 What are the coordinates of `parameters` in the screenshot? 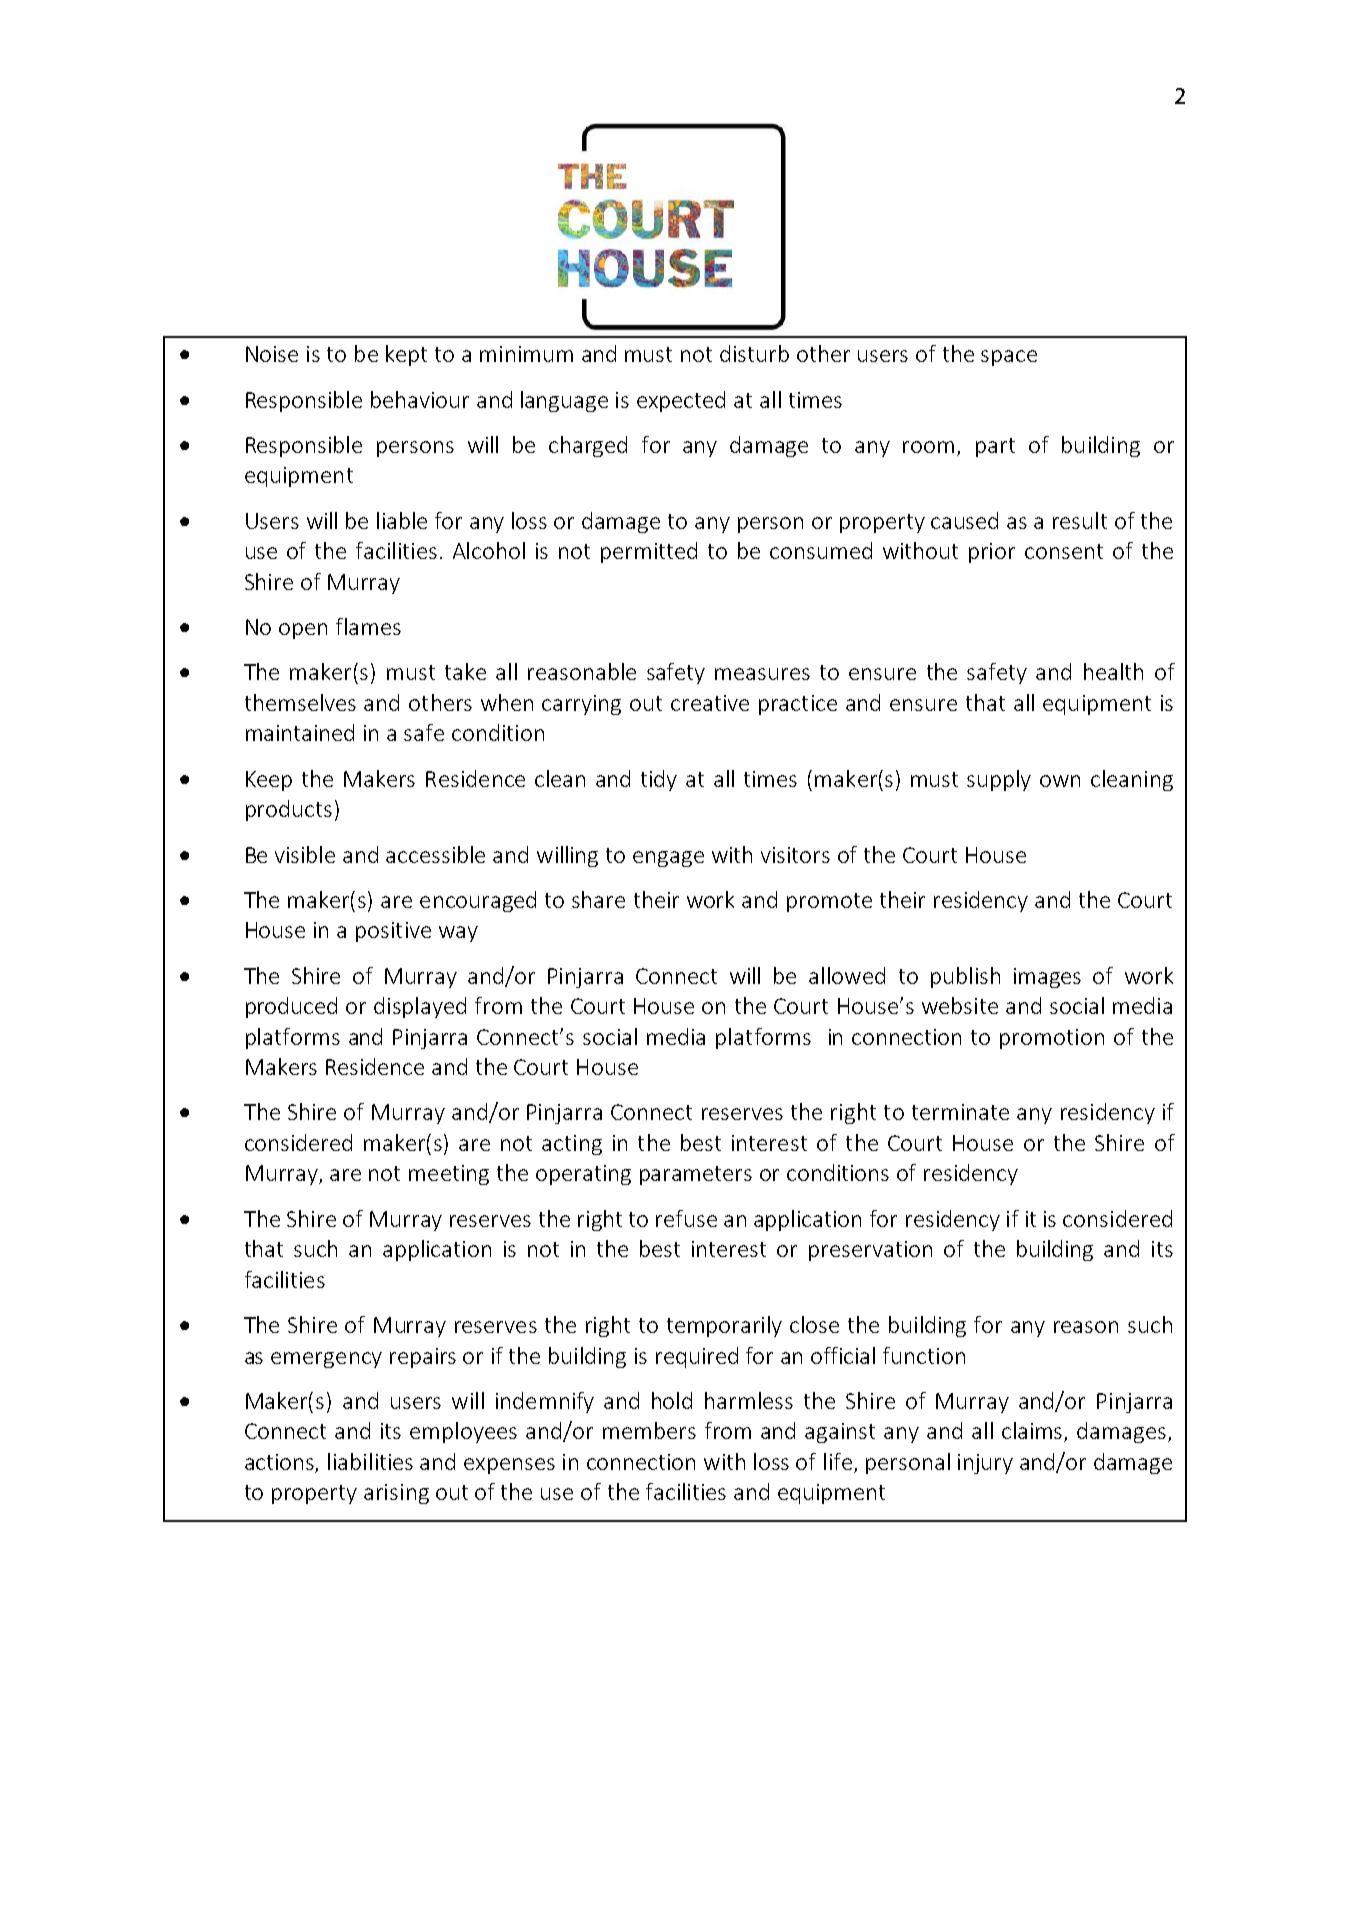 It's located at (696, 1175).
